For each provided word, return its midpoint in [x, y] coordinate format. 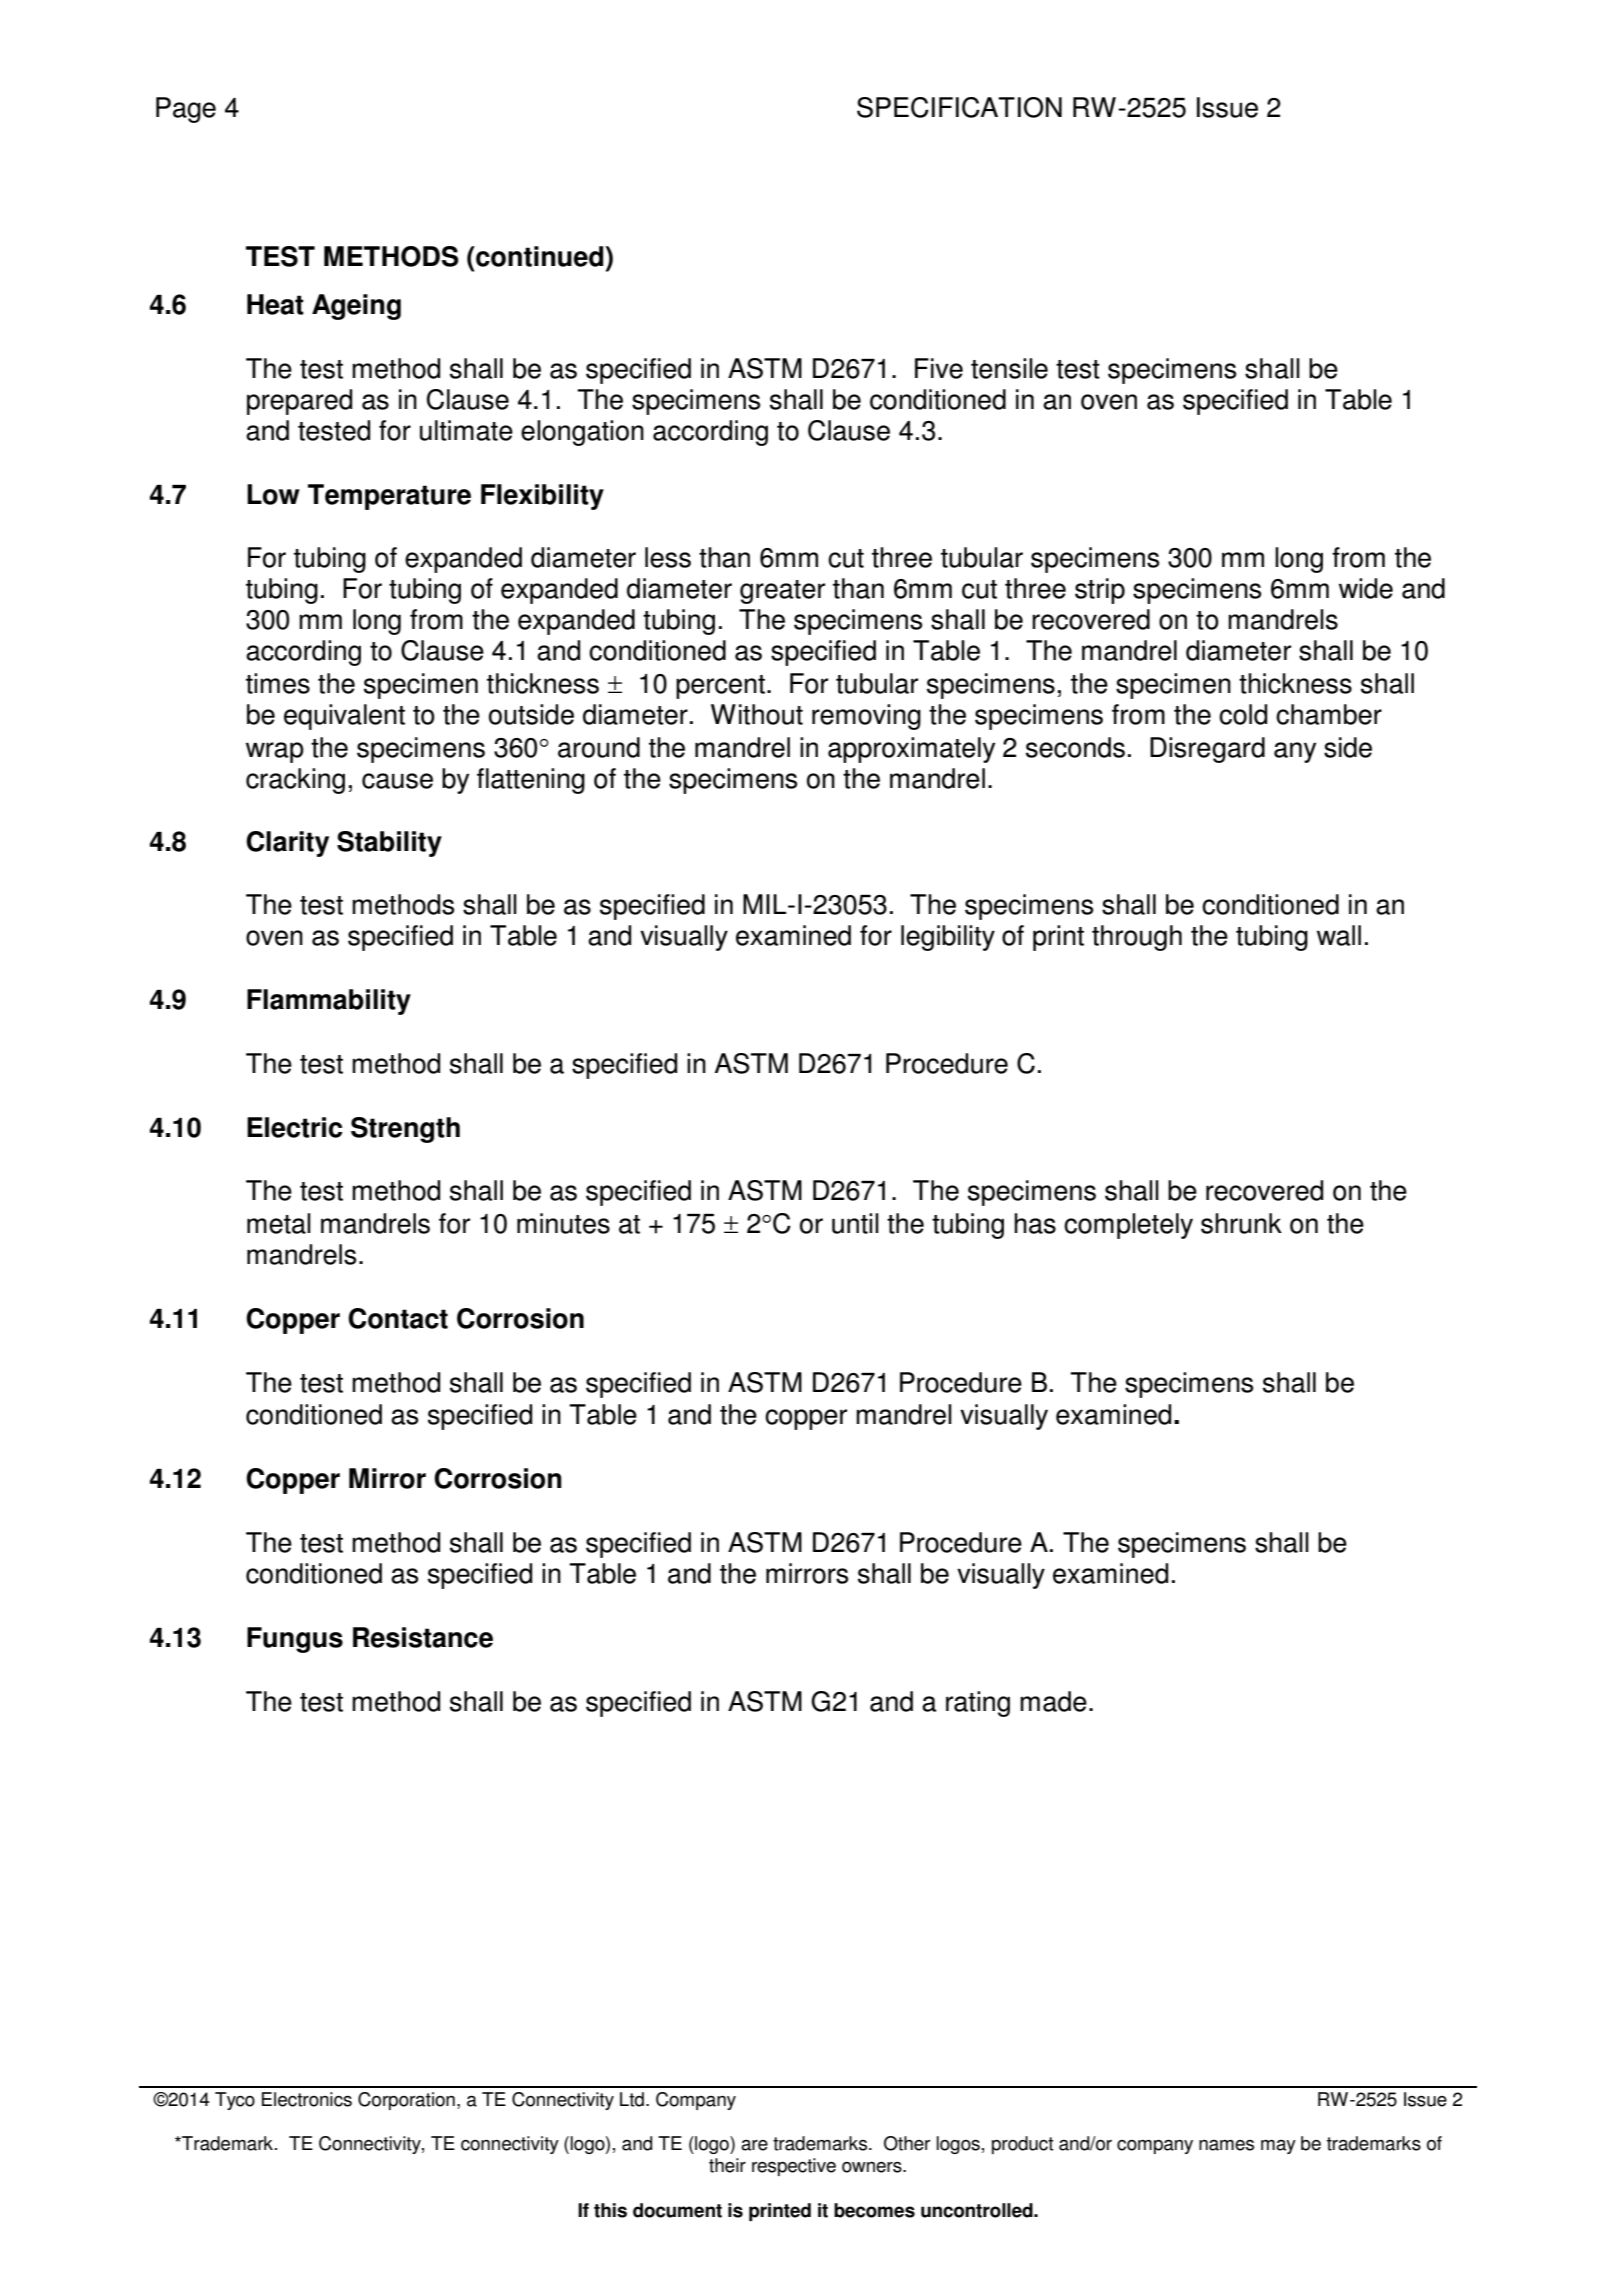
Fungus [295, 1640]
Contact [398, 1318]
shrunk [1241, 1223]
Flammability [329, 1002]
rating [978, 1704]
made [1053, 1701]
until [855, 1223]
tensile [1009, 368]
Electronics [307, 2099]
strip [1100, 591]
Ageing [356, 307]
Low [273, 494]
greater [782, 592]
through [1137, 938]
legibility [948, 938]
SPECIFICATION [959, 107]
